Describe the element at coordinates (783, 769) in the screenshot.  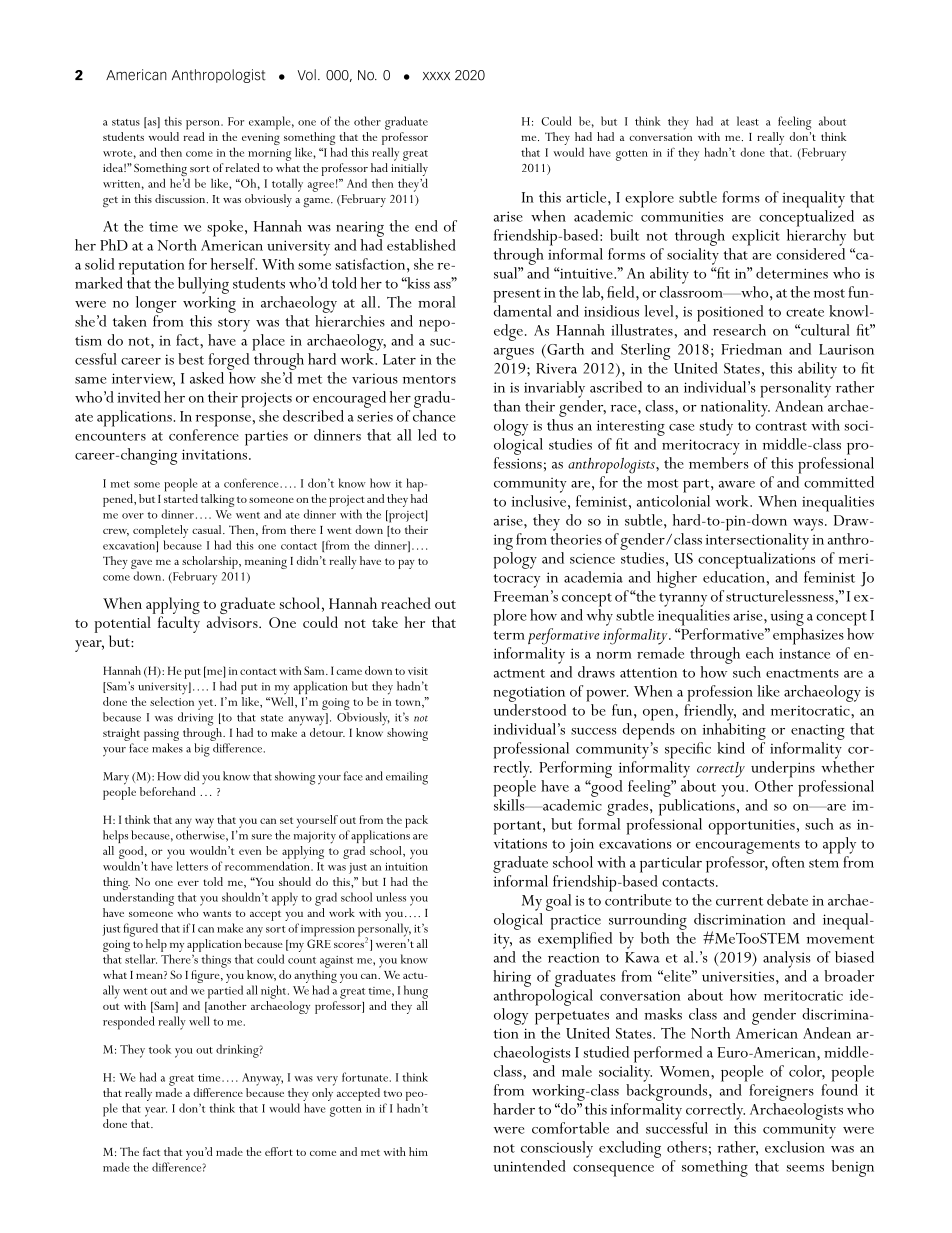
I see `underpins` at that location.
